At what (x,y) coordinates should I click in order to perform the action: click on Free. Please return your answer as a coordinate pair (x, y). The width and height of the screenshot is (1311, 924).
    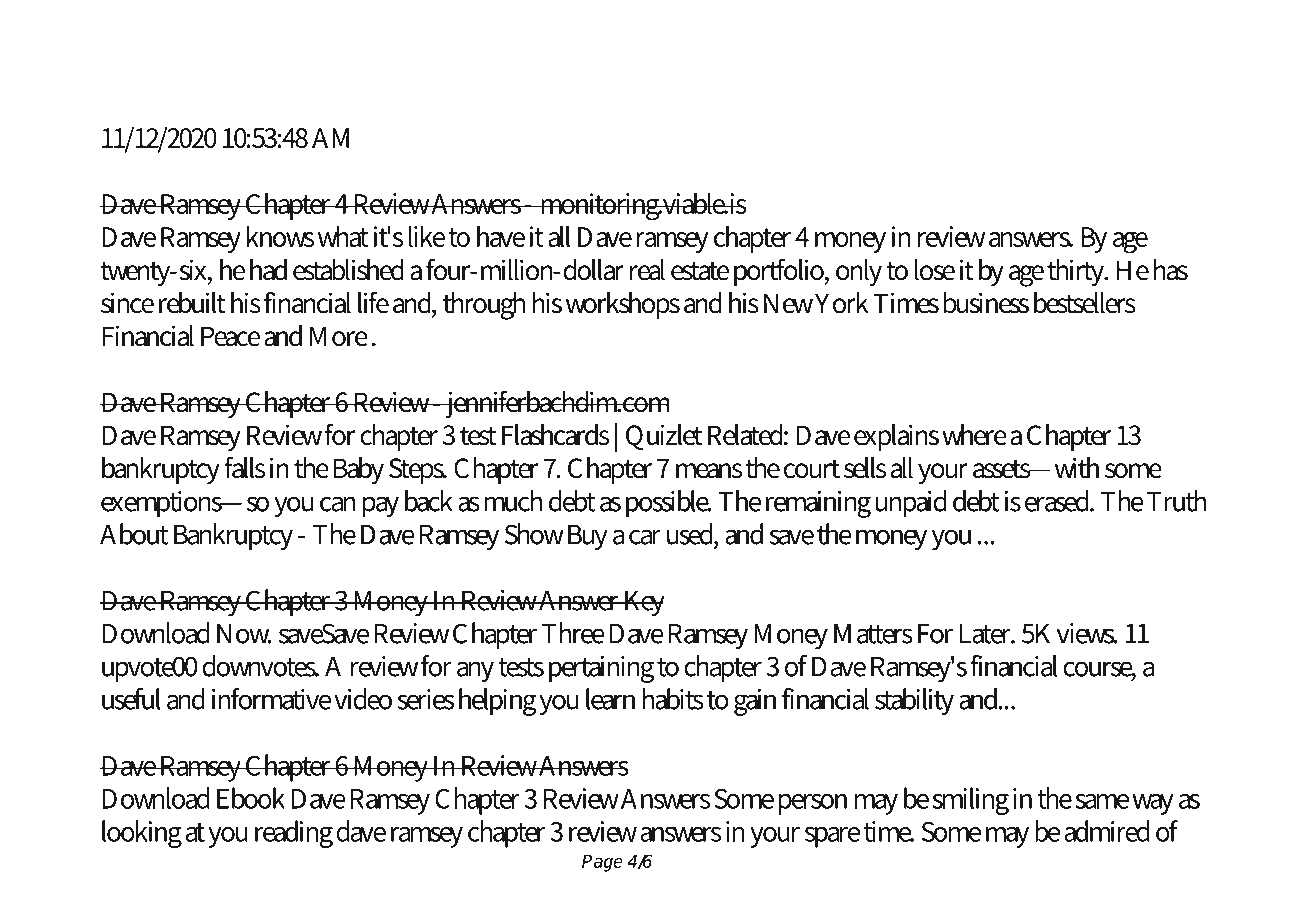
    Looking at the image, I should click on (228, 53).
